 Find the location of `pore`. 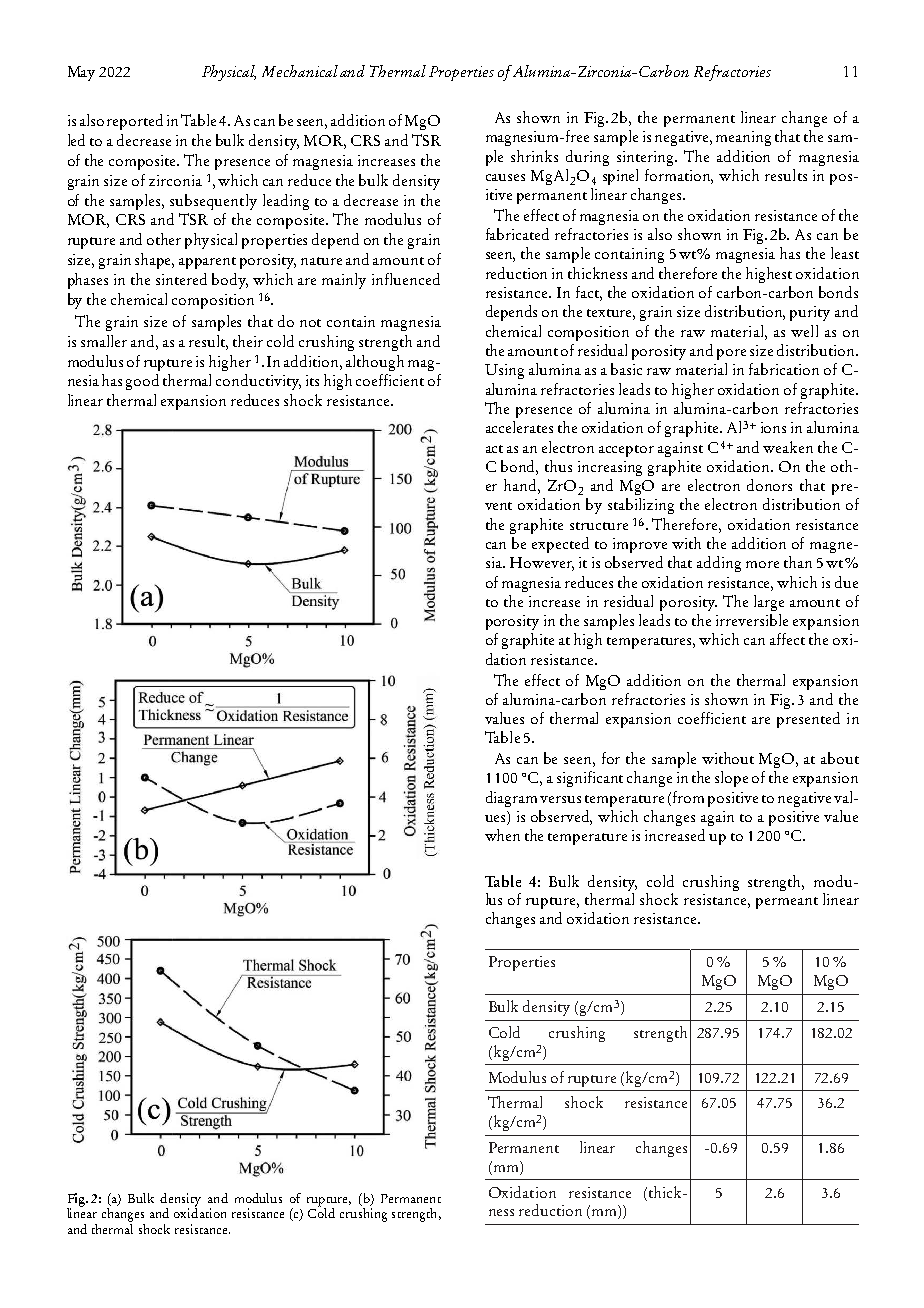

pore is located at coordinates (731, 354).
